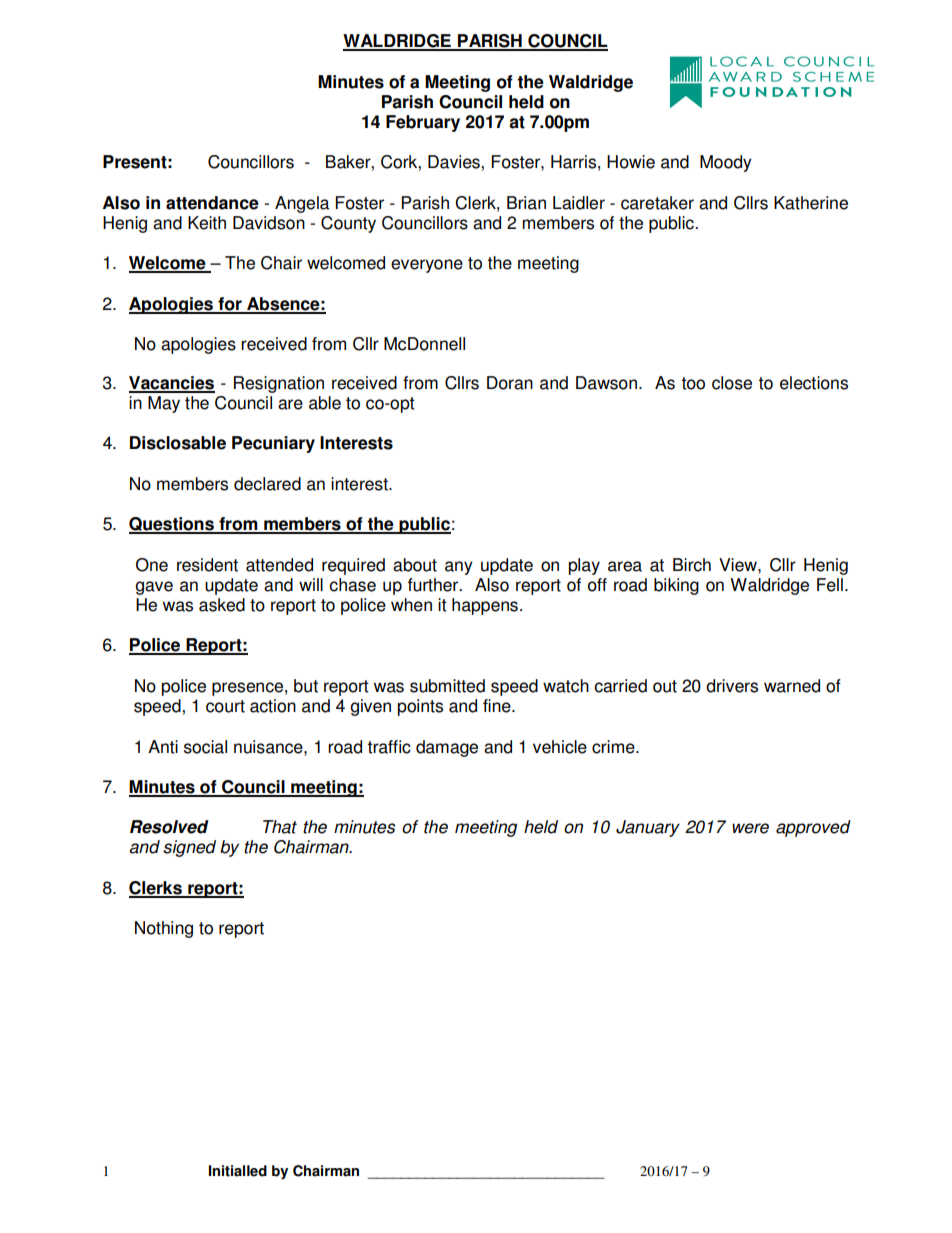 Image resolution: width=952 pixels, height=1233 pixels. What do you see at coordinates (648, 828) in the screenshot?
I see `January` at bounding box center [648, 828].
